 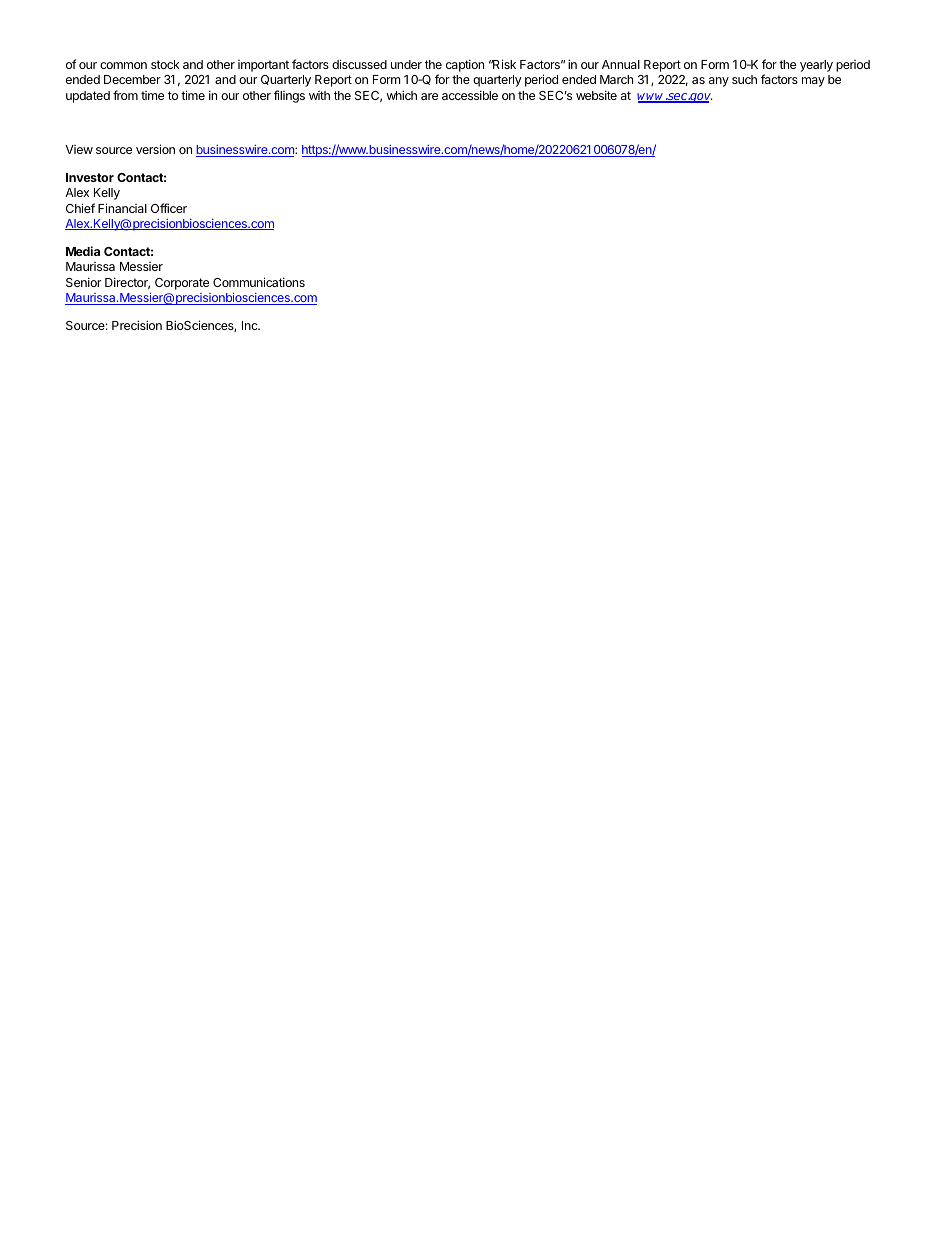 What do you see at coordinates (182, 284) in the page?
I see `Corporate` at bounding box center [182, 284].
